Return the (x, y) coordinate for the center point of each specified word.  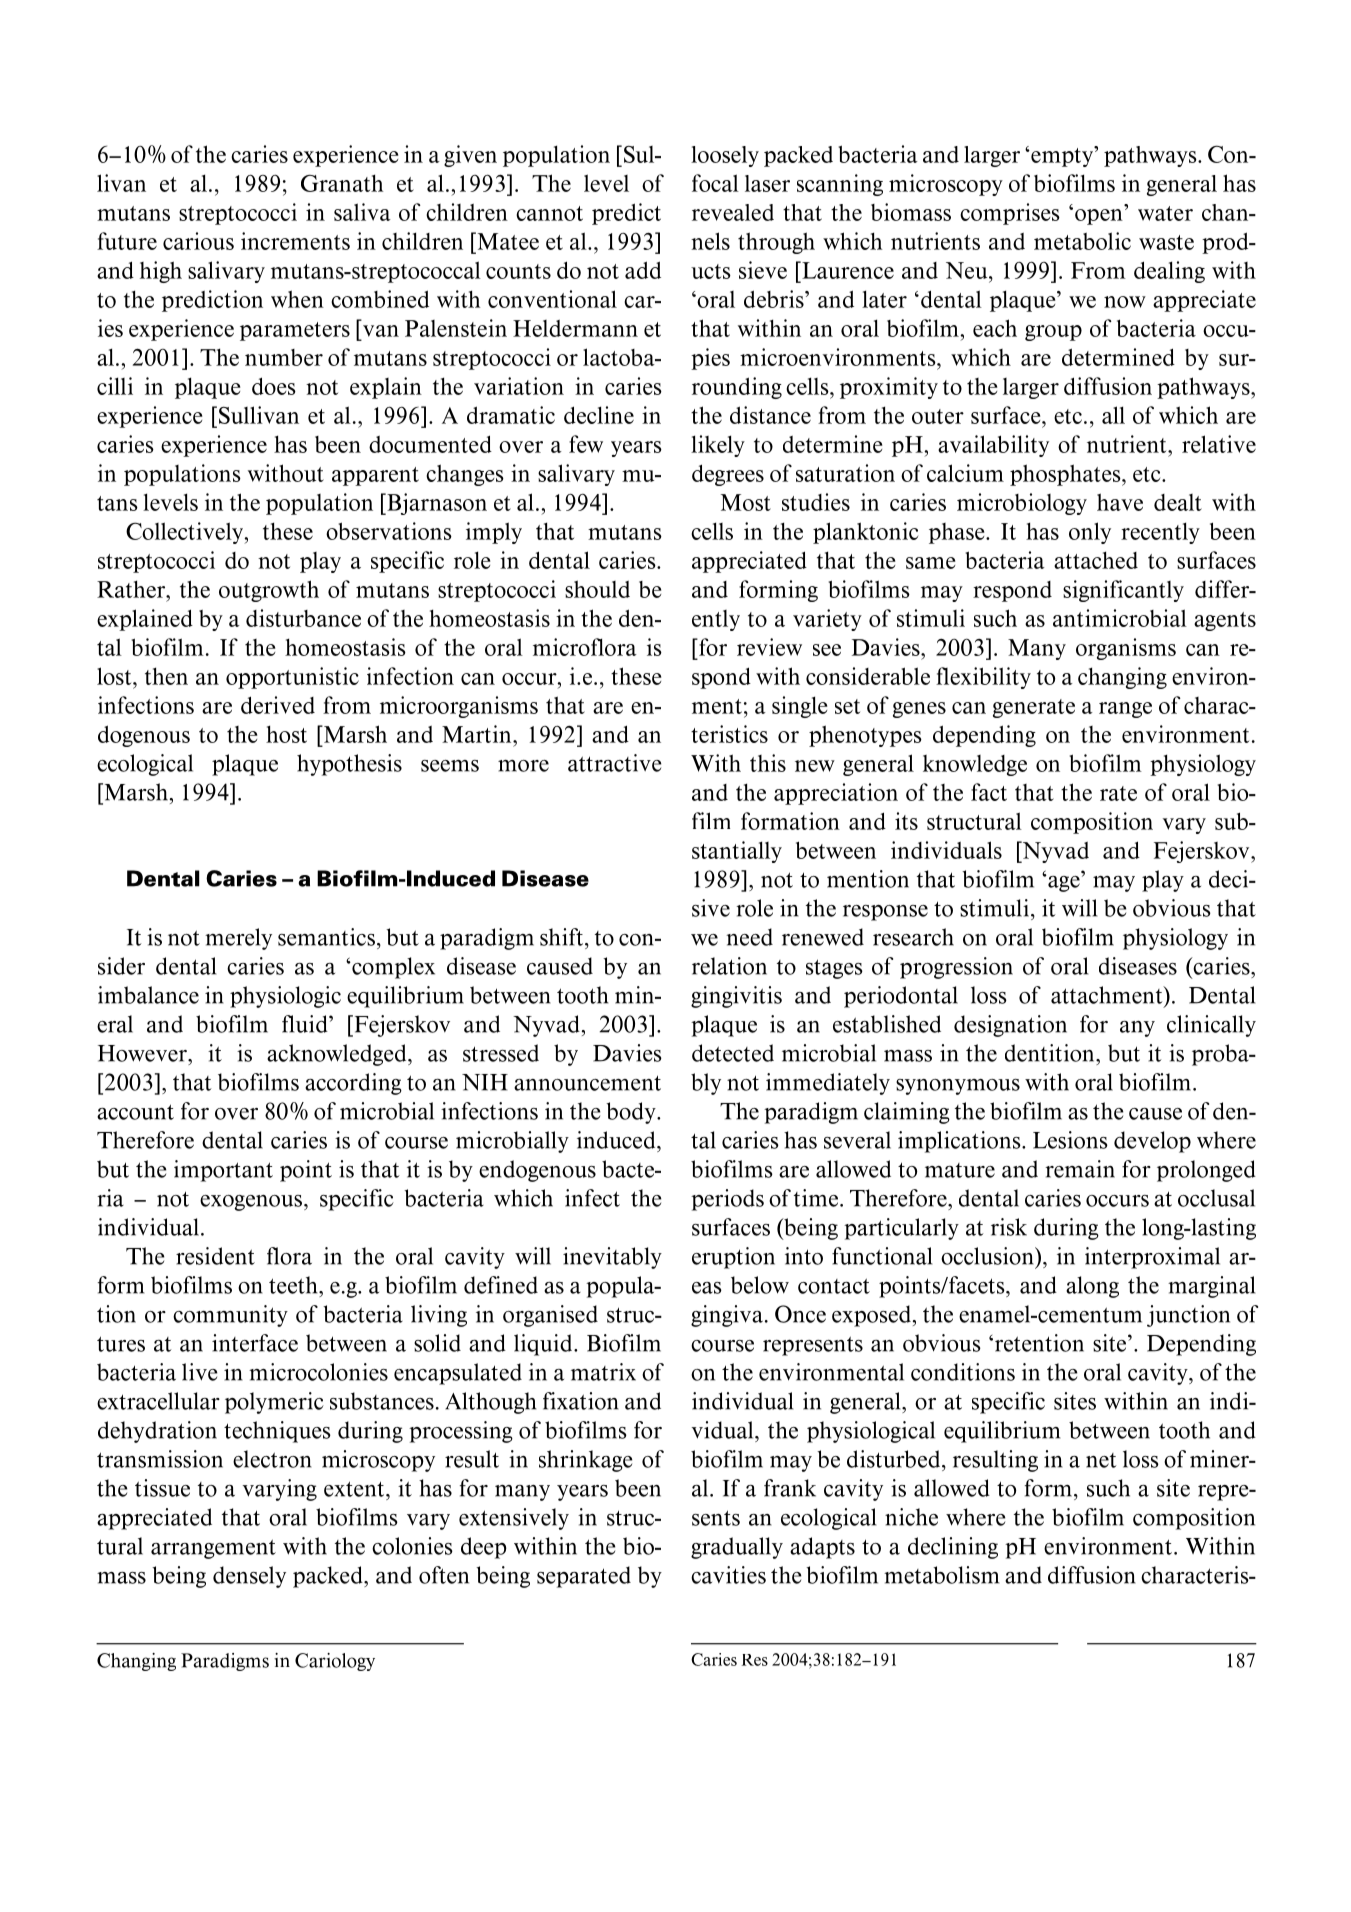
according (353, 1084)
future (127, 241)
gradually (737, 1548)
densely (249, 1577)
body (632, 1113)
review (769, 647)
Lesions (1070, 1140)
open (1099, 217)
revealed (733, 212)
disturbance (303, 618)
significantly (1123, 591)
